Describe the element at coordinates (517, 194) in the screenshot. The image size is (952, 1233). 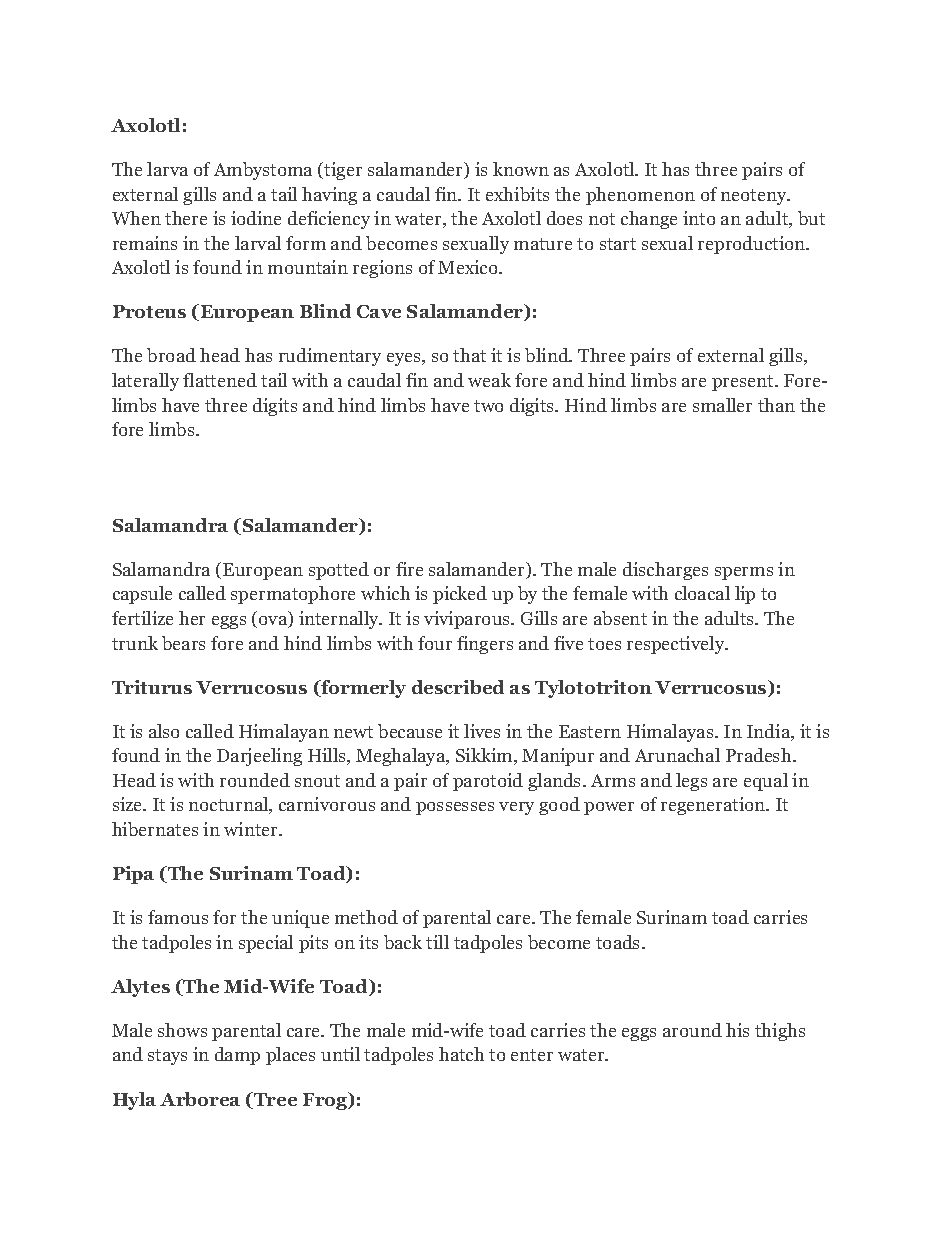
I see `exhibits` at that location.
